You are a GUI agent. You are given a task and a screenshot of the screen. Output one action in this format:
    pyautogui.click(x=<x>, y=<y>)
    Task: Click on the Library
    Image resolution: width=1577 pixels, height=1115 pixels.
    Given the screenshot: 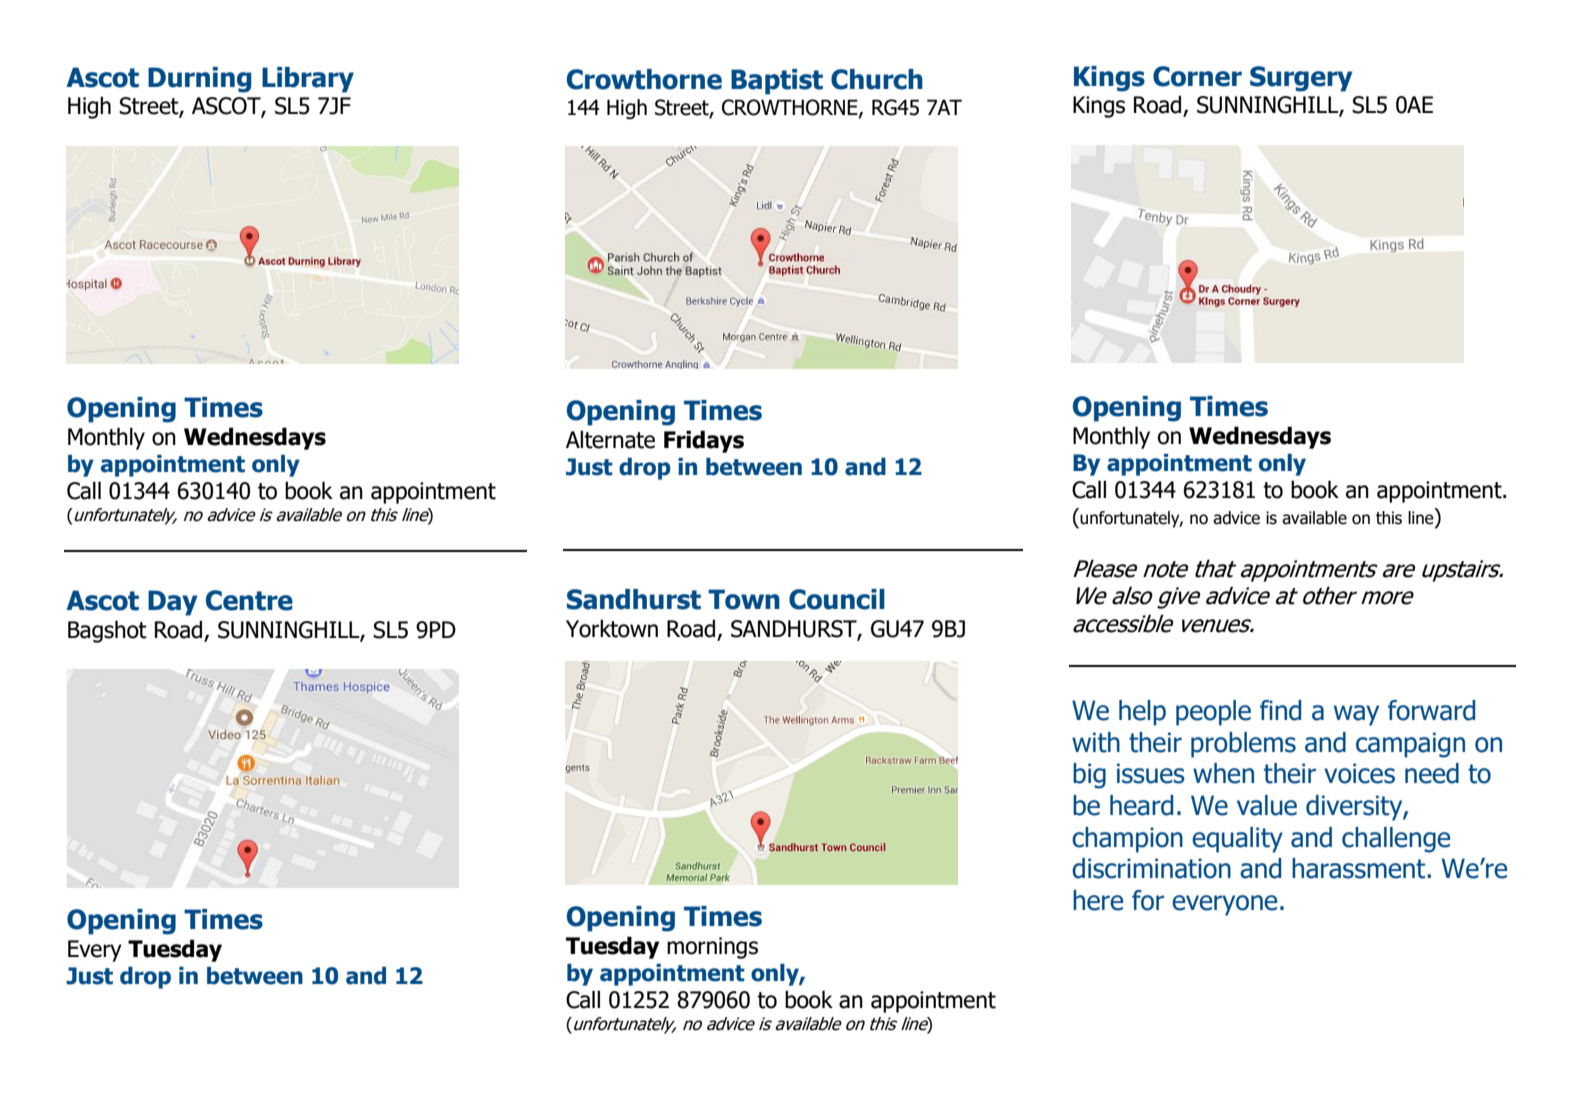 What is the action you would take?
    pyautogui.click(x=308, y=80)
